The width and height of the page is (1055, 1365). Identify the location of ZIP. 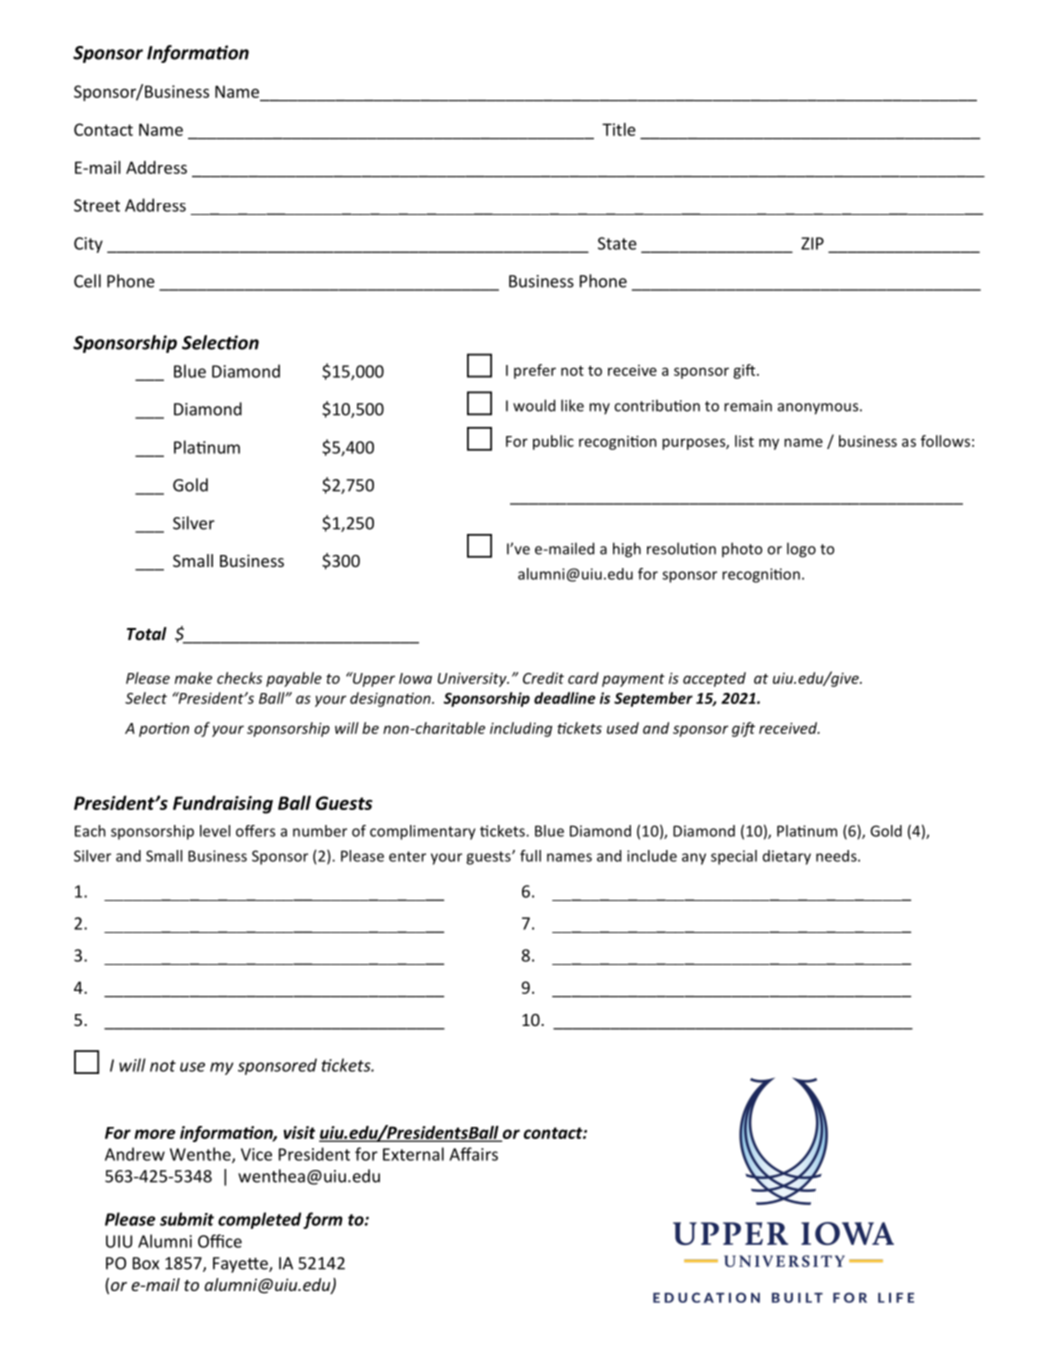
(812, 243).
